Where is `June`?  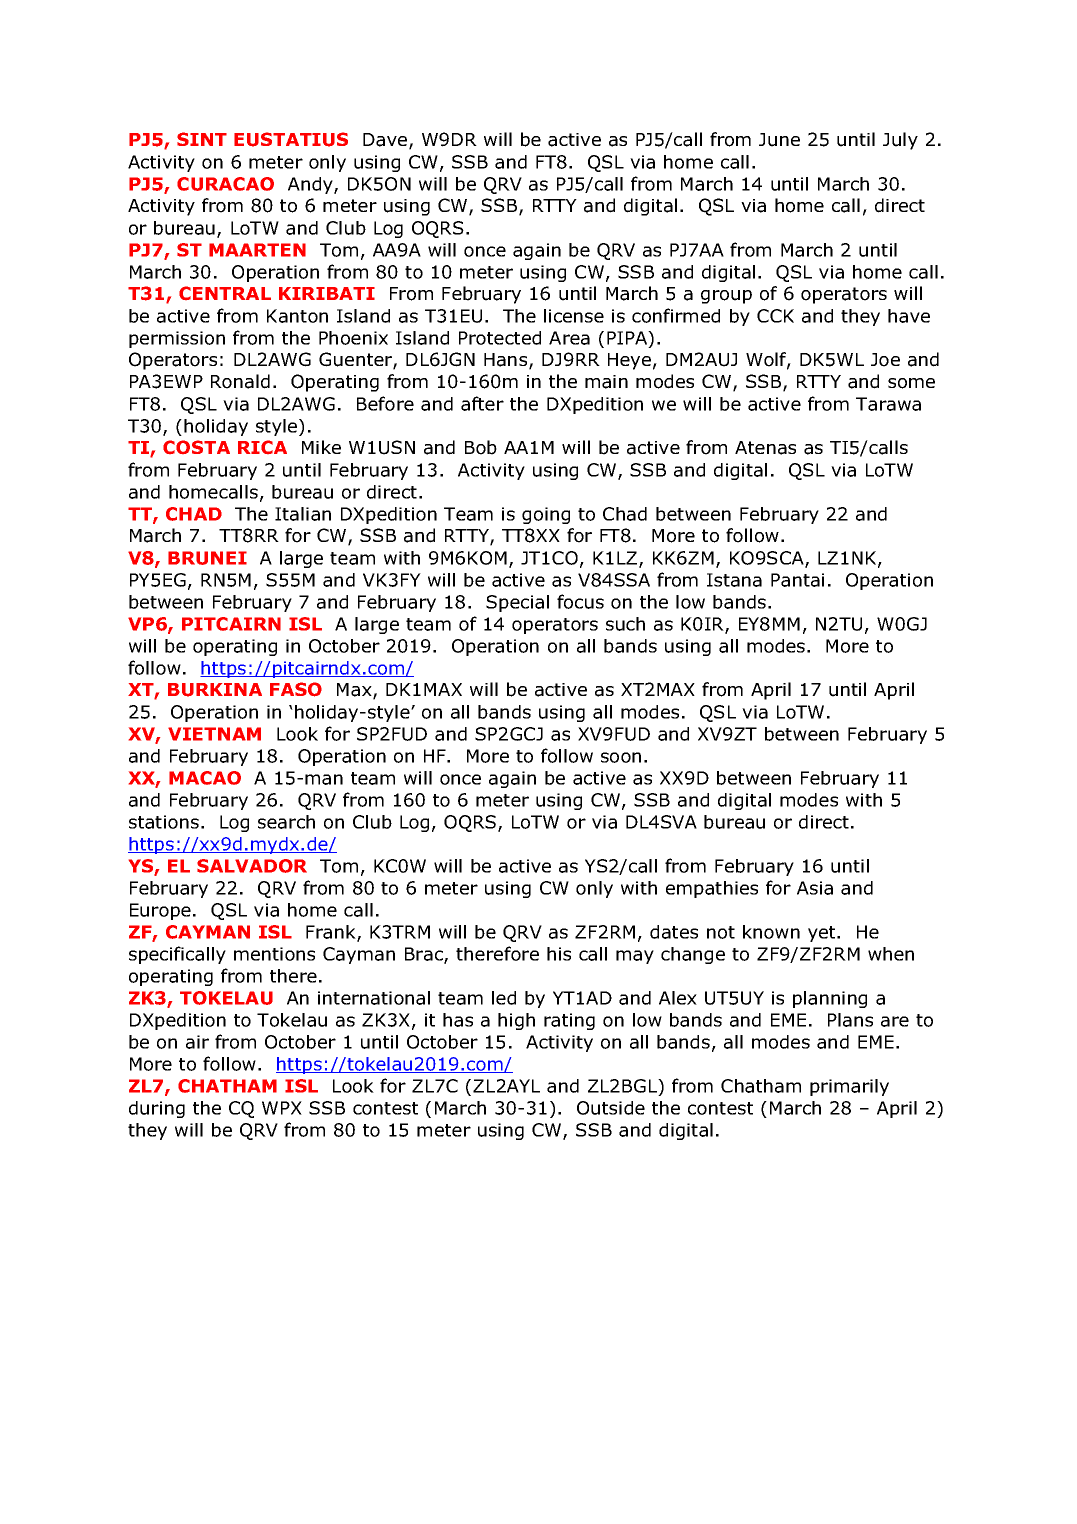 June is located at coordinates (779, 140).
